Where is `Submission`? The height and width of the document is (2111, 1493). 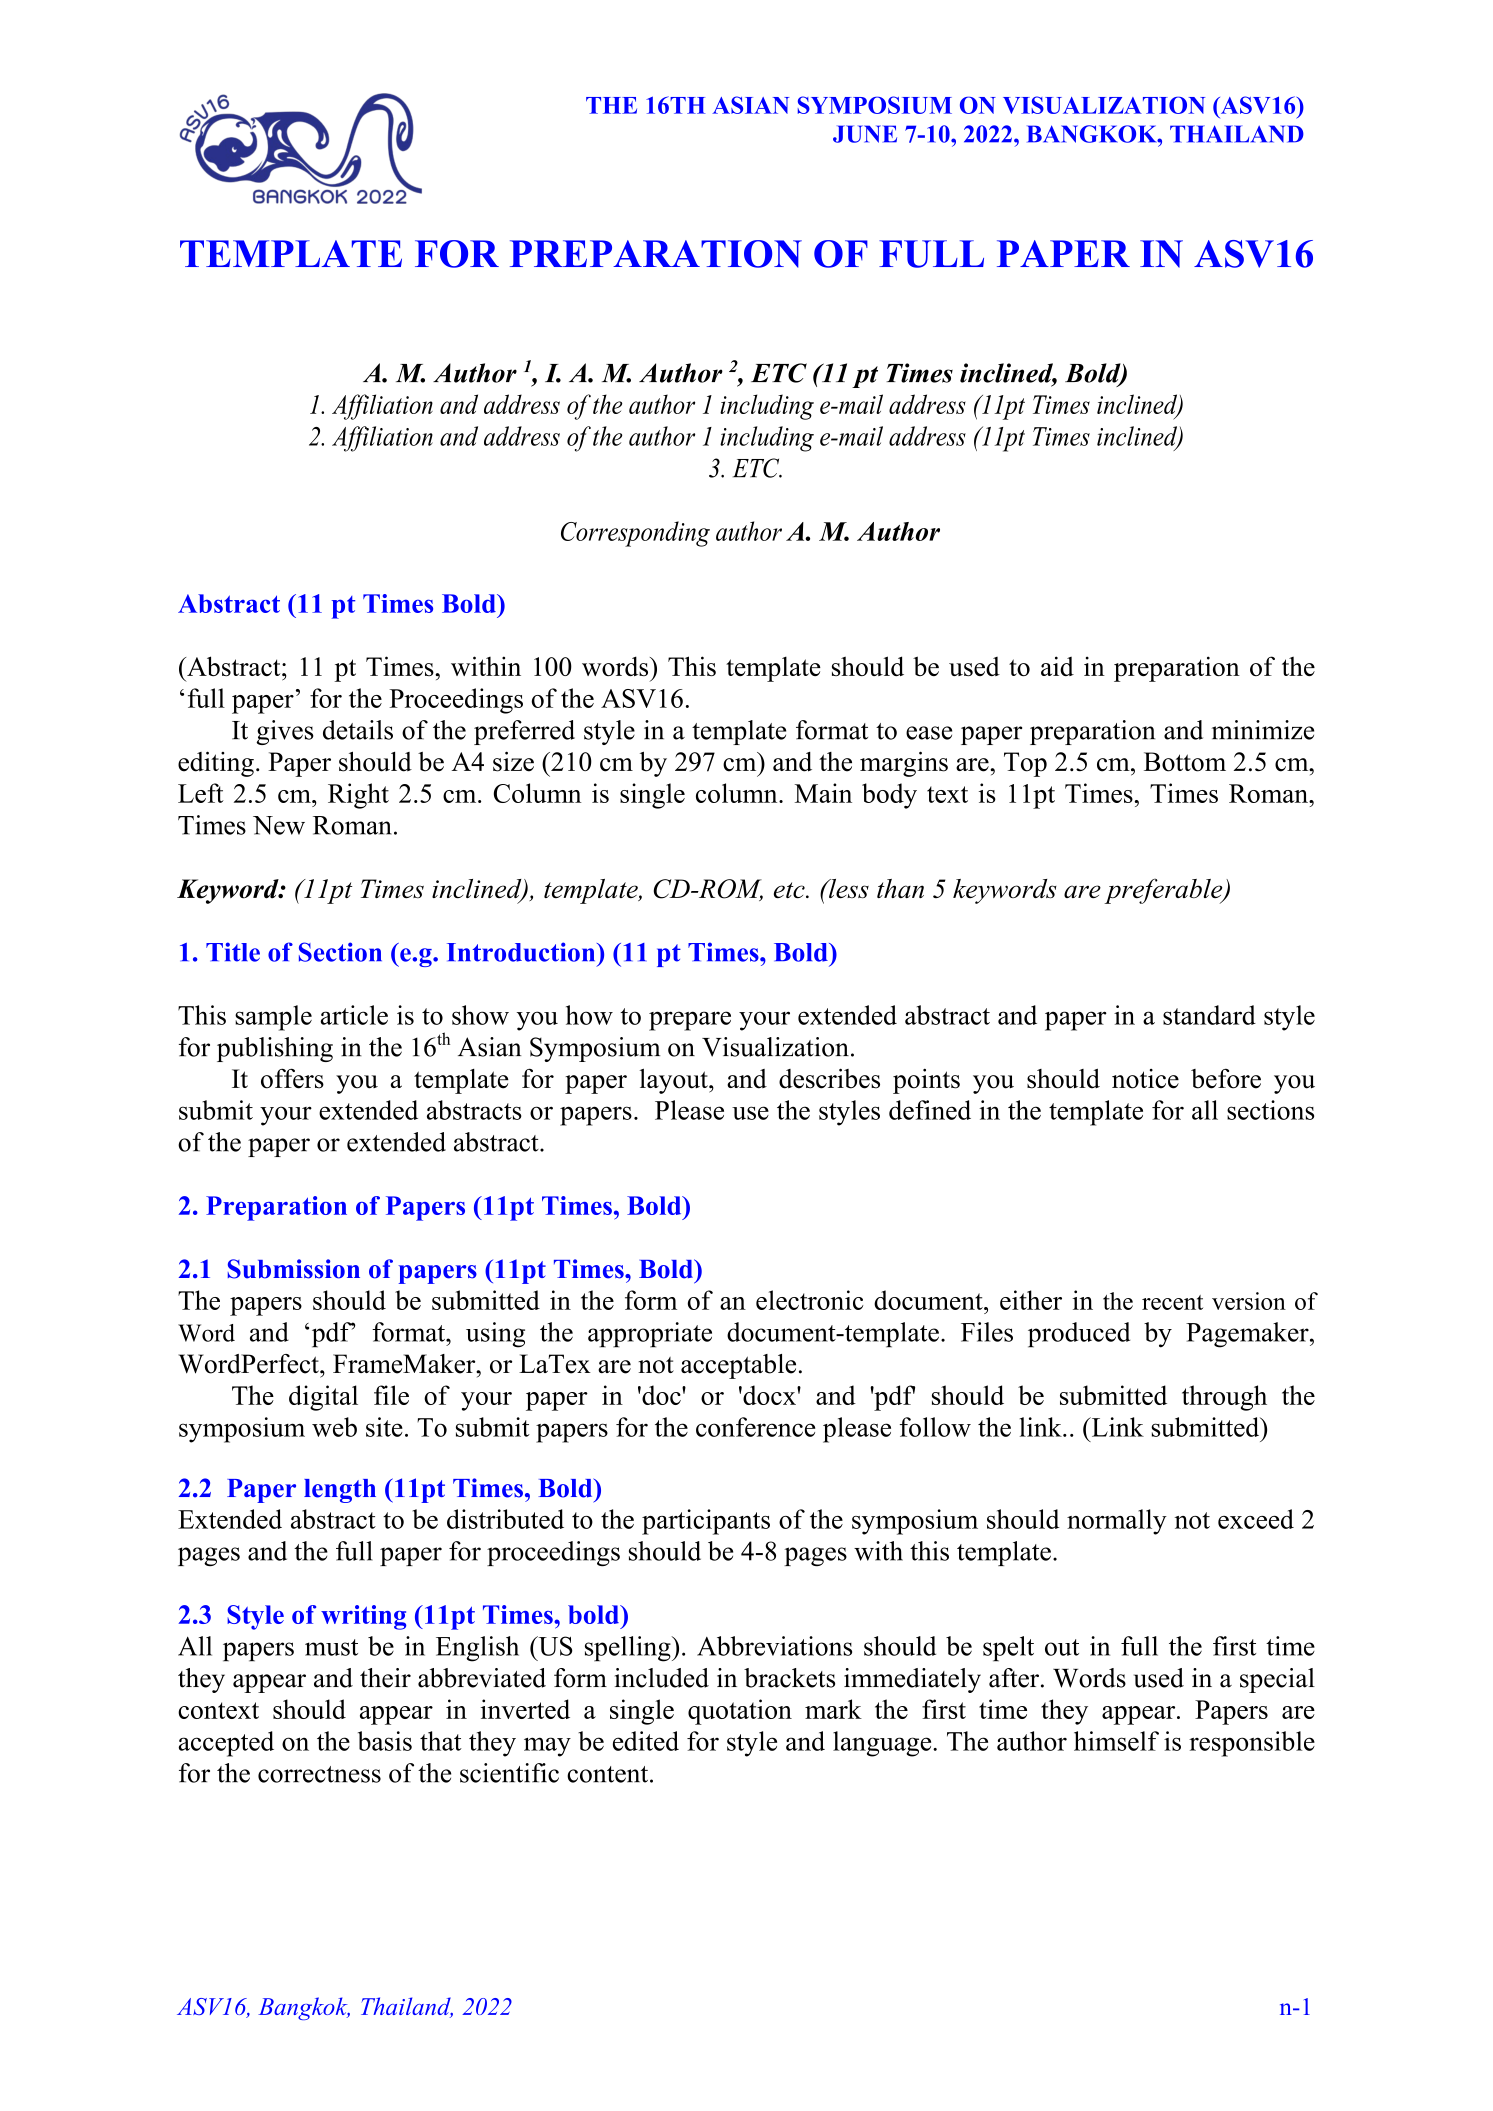
Submission is located at coordinates (294, 1269).
